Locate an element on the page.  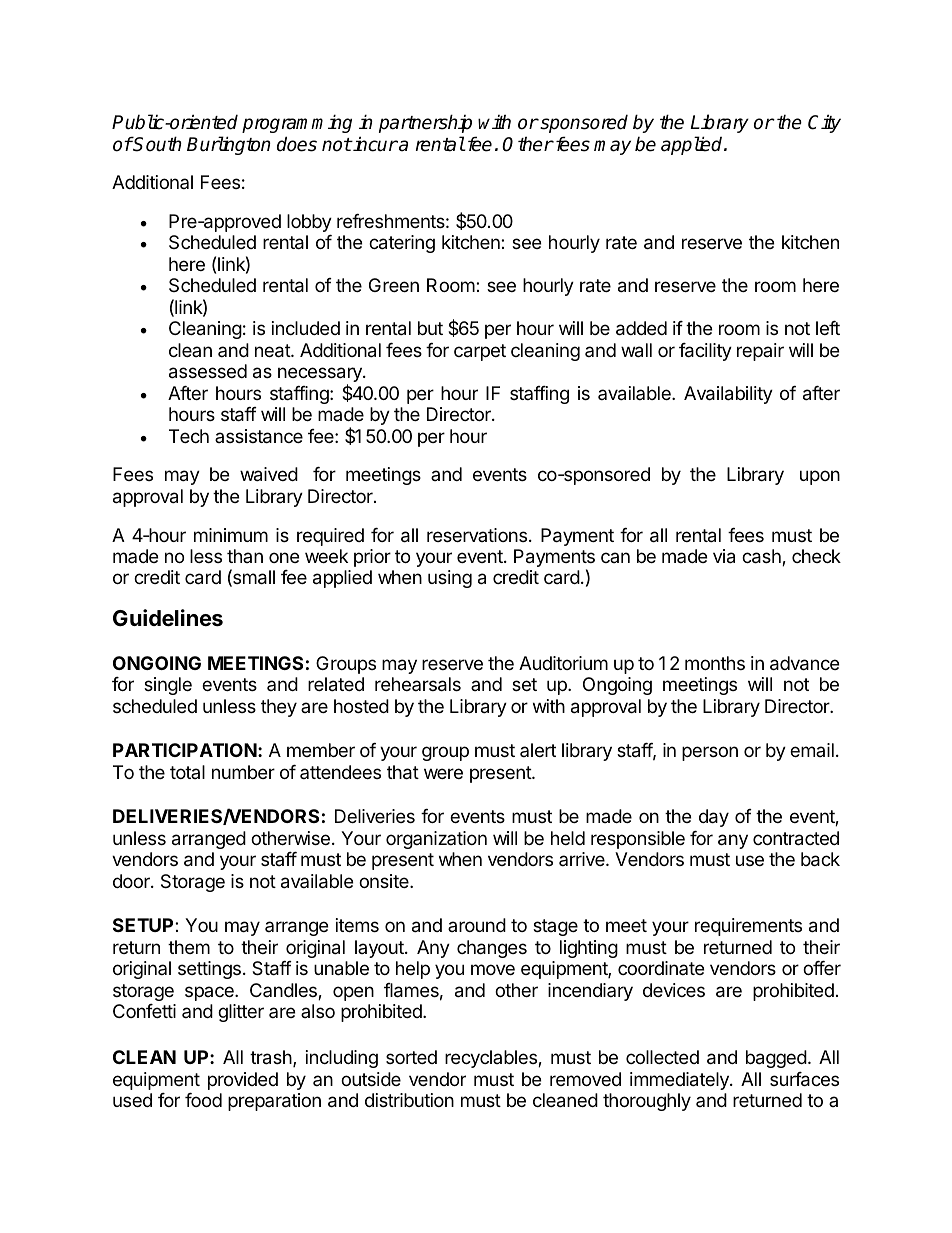
Green is located at coordinates (394, 285).
